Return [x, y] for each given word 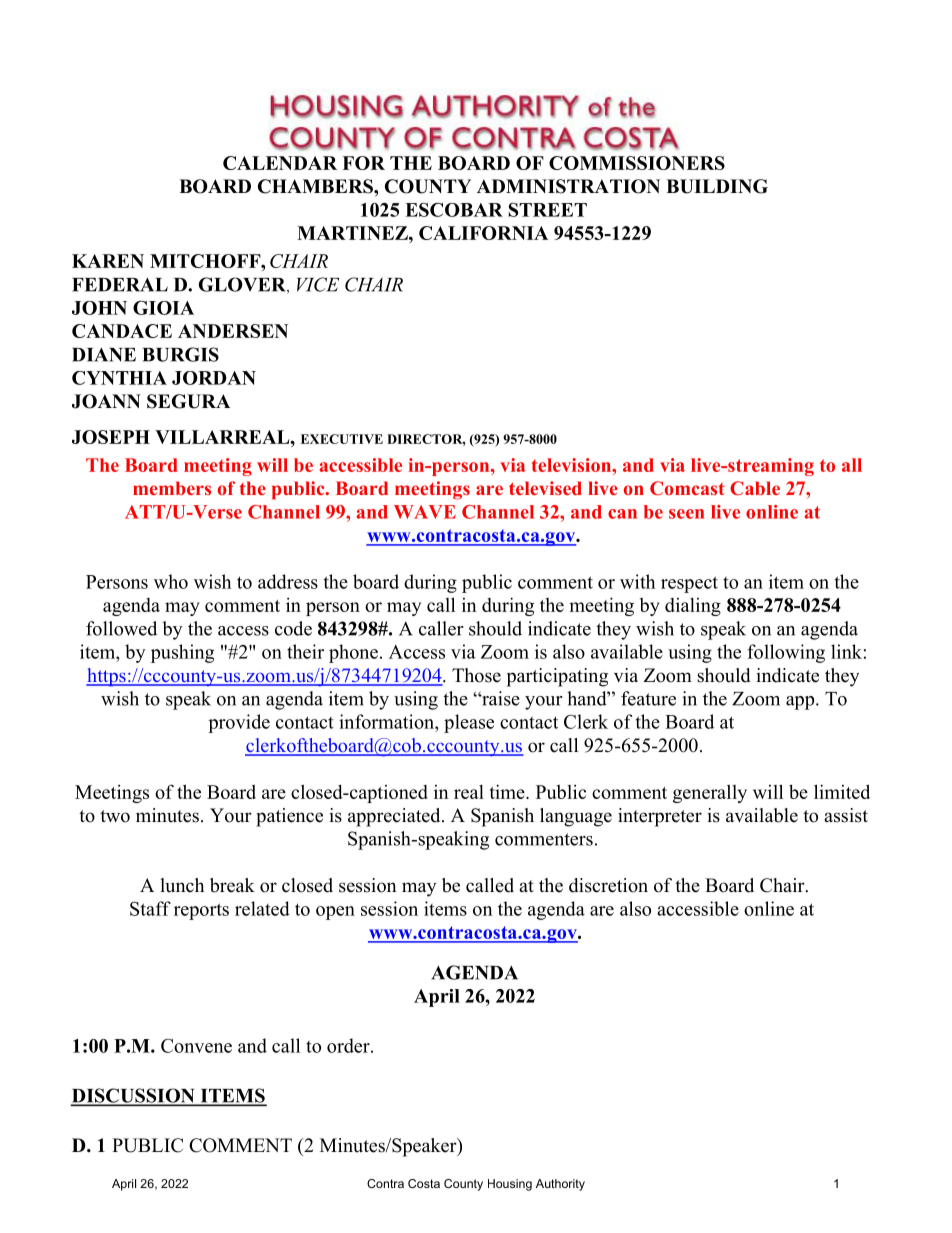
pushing [182, 653]
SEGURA [188, 401]
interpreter [660, 817]
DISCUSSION [134, 1096]
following [786, 653]
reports [201, 911]
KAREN [108, 261]
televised [545, 488]
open [335, 913]
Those [476, 675]
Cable [755, 488]
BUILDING [717, 186]
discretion [608, 885]
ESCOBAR [454, 210]
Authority [560, 1185]
